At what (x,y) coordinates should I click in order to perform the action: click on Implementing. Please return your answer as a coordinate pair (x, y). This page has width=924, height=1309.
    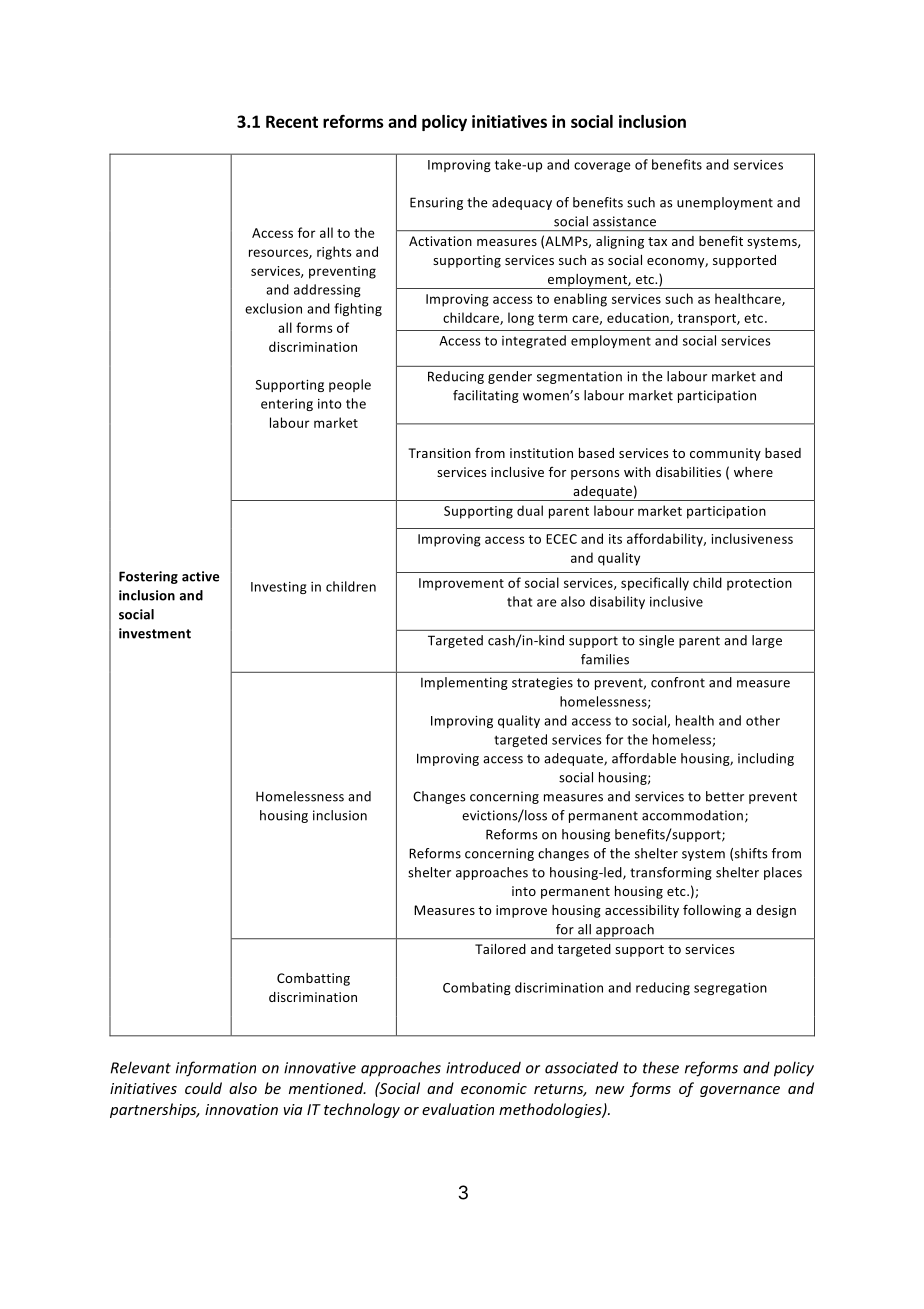
    Looking at the image, I should click on (464, 683).
